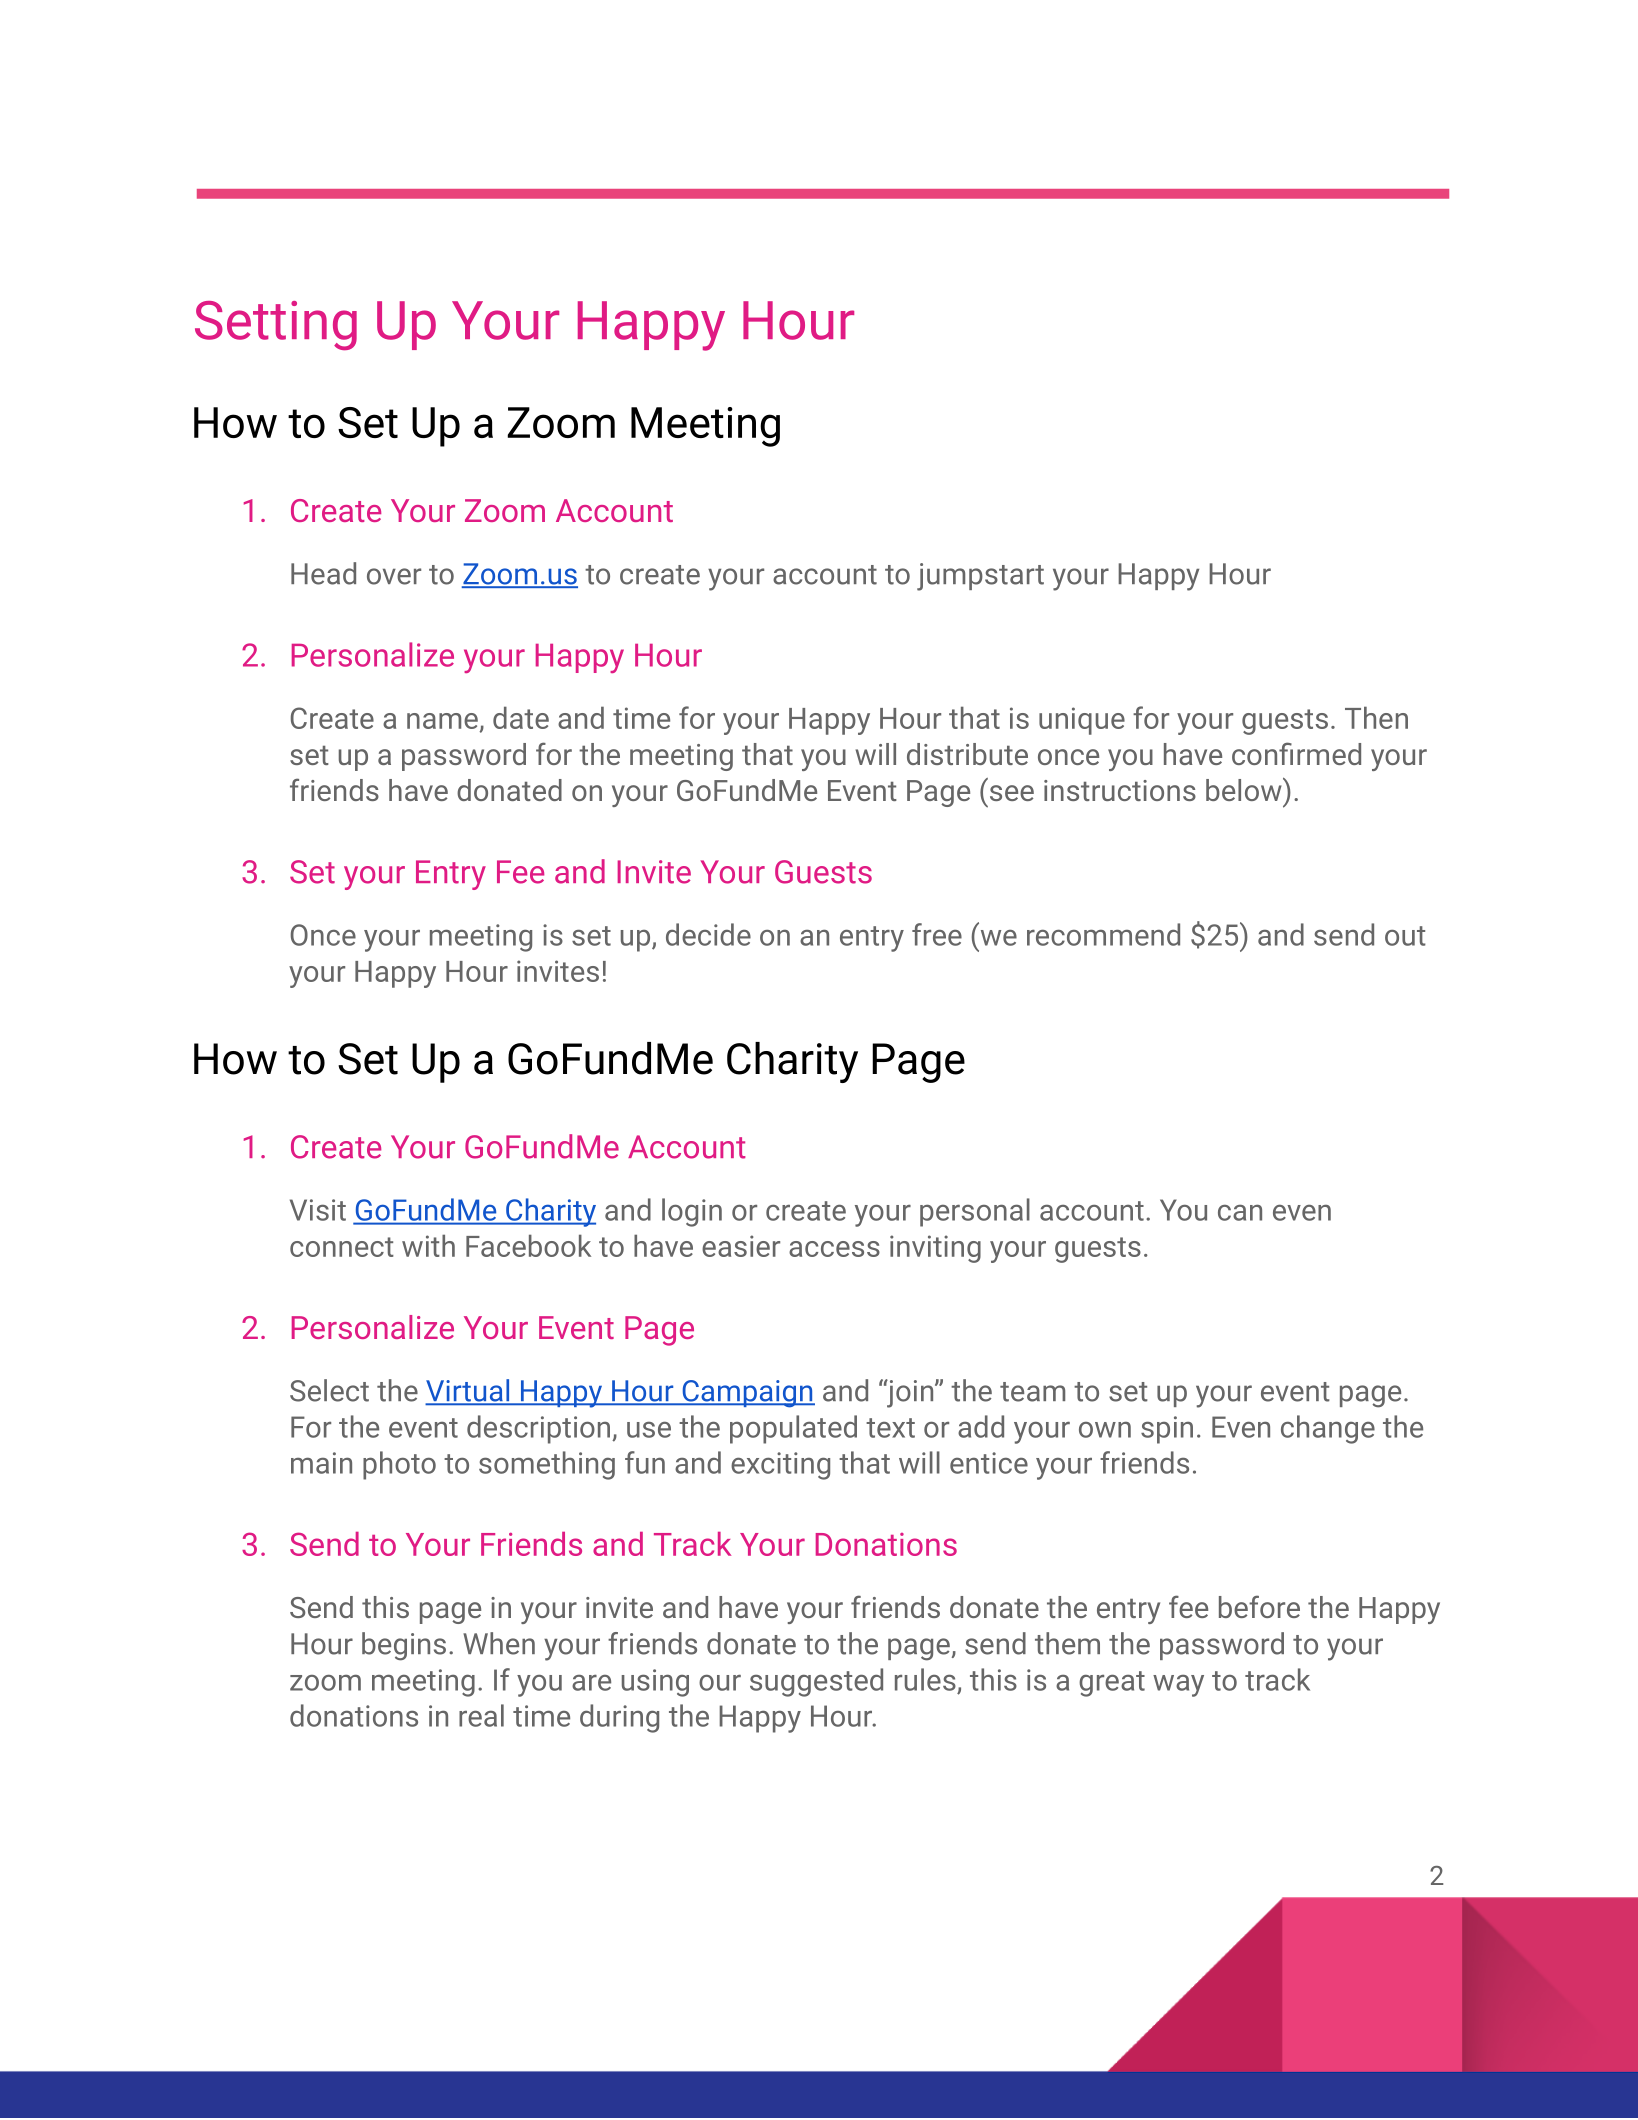 Image resolution: width=1638 pixels, height=2120 pixels. What do you see at coordinates (1376, 717) in the document?
I see `Then` at bounding box center [1376, 717].
